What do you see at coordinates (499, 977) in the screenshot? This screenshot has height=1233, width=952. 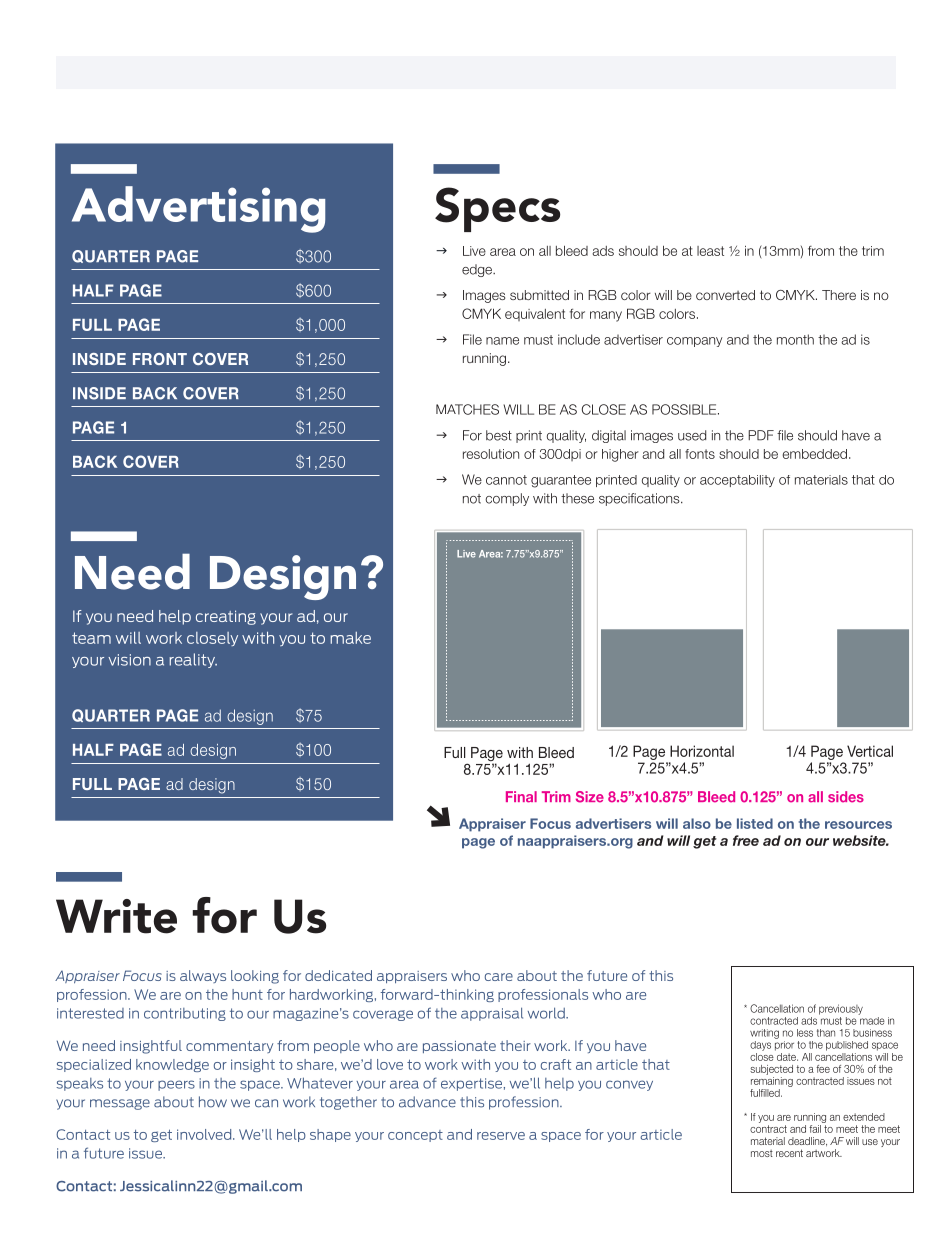 I see `care` at bounding box center [499, 977].
